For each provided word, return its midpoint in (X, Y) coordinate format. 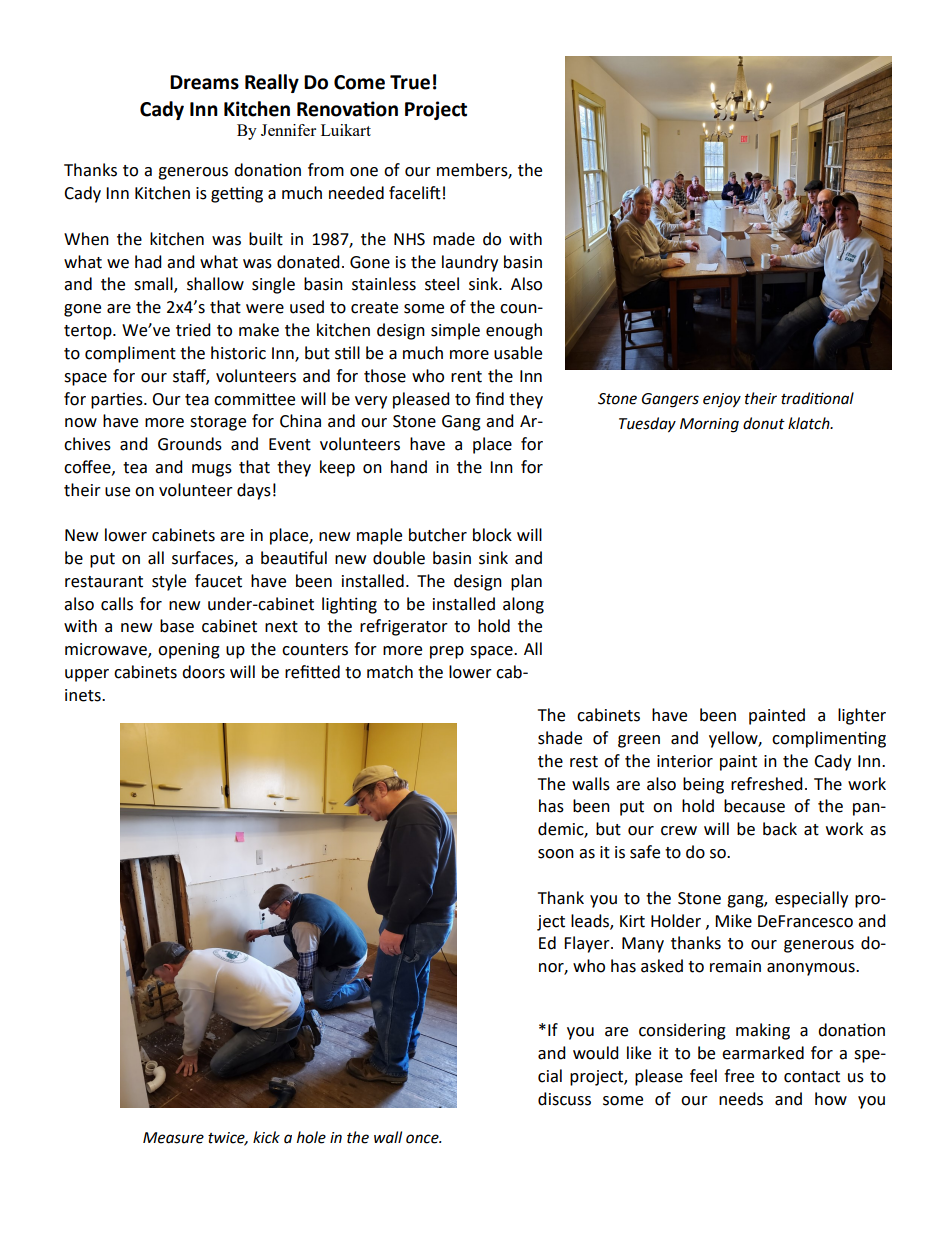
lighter (862, 716)
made (454, 239)
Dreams (204, 82)
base (177, 626)
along (523, 605)
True (410, 82)
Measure (173, 1138)
